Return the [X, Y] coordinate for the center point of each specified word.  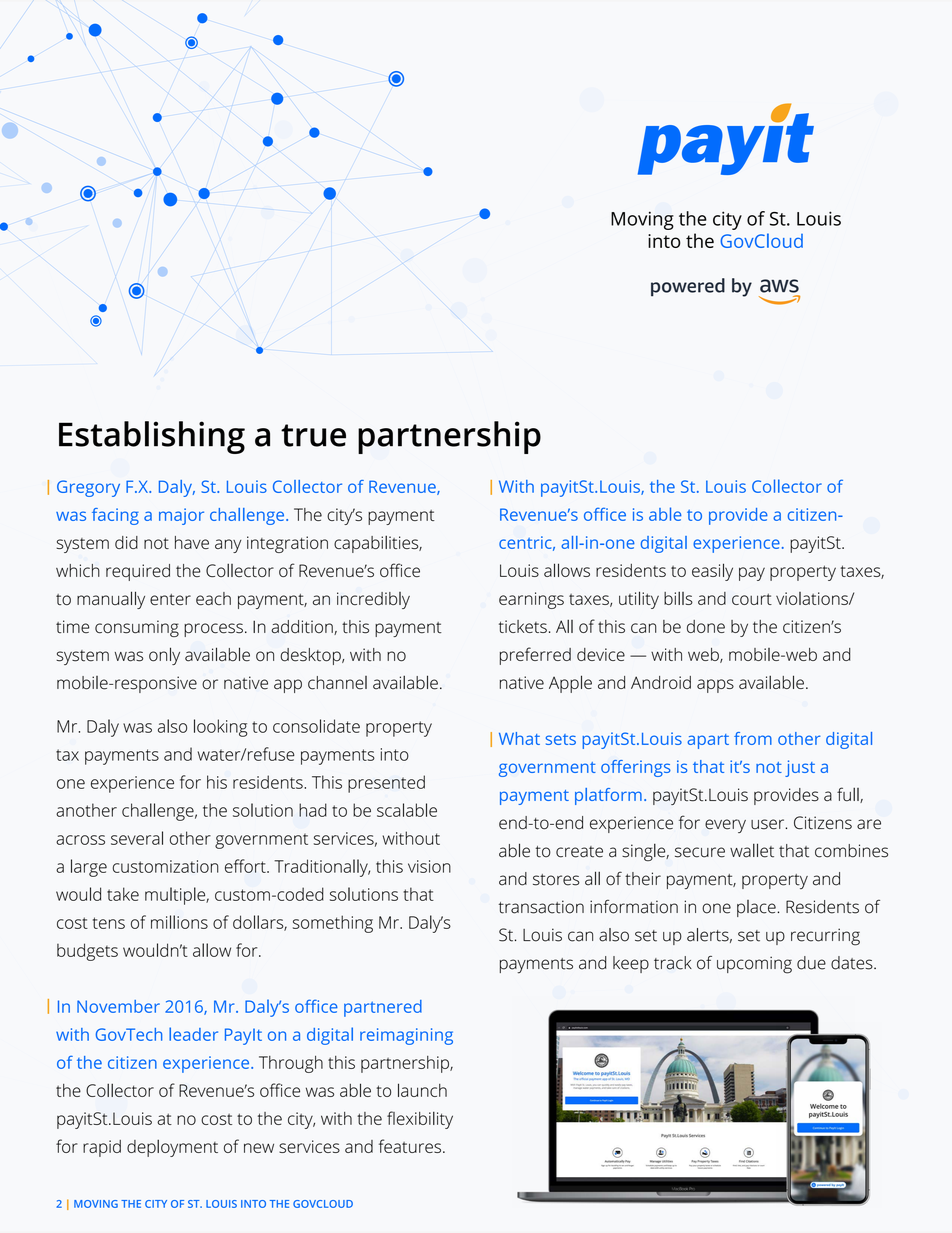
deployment [172, 1148]
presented [386, 784]
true [313, 435]
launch [422, 1090]
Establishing [152, 437]
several [137, 838]
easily [712, 572]
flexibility [420, 1120]
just [800, 768]
